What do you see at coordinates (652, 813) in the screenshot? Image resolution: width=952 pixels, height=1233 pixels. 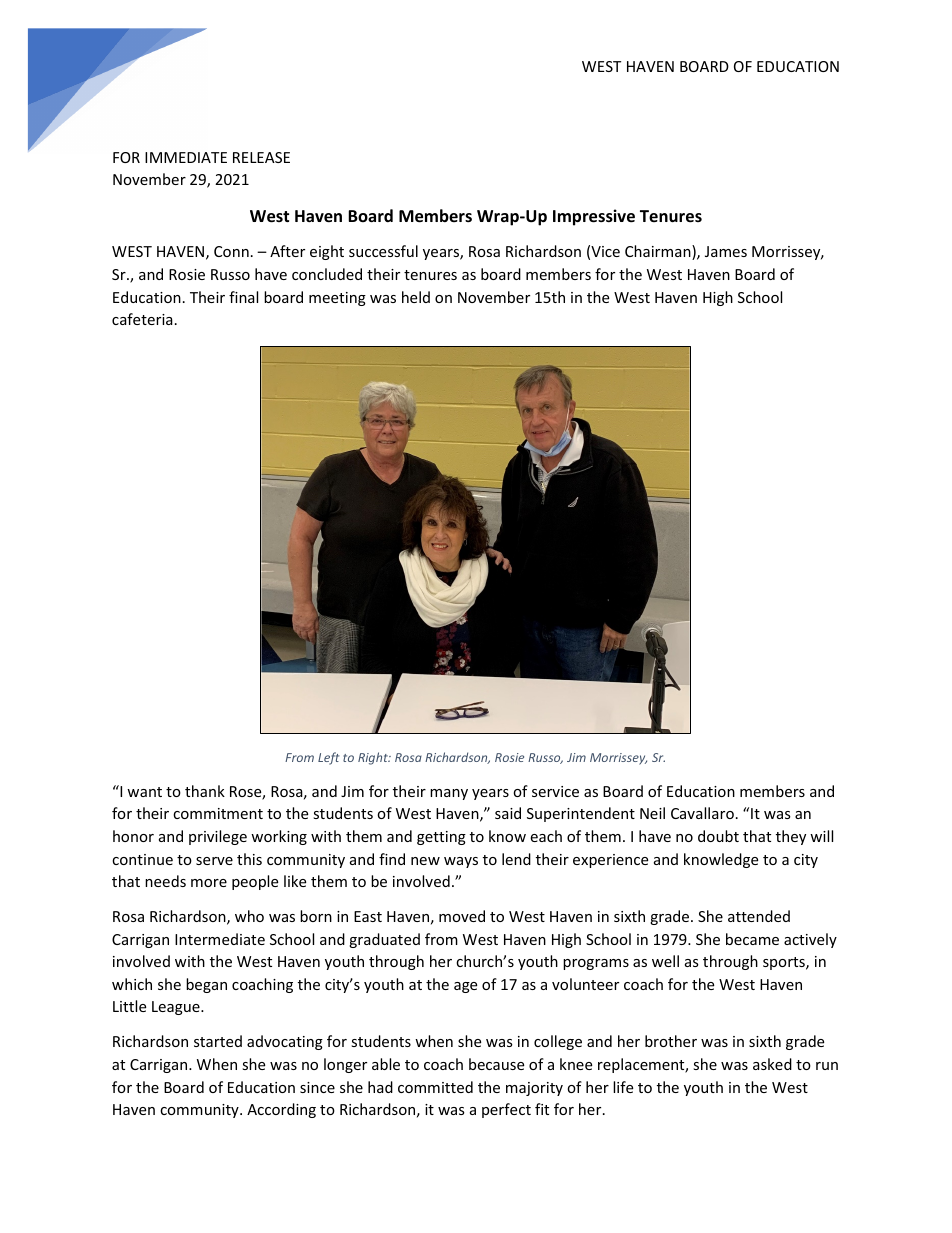 I see `Neil` at bounding box center [652, 813].
